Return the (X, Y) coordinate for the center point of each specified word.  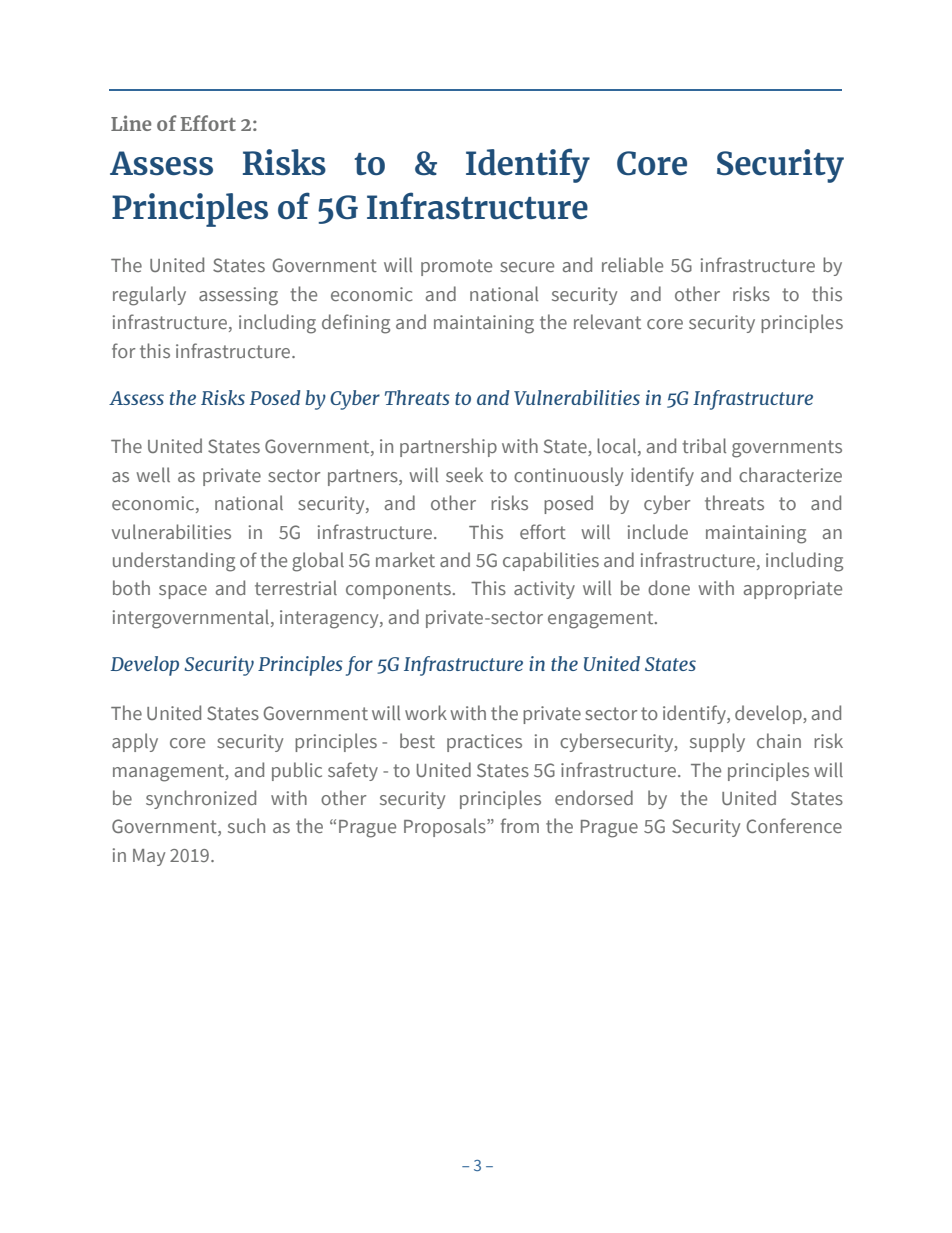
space (183, 592)
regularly (149, 296)
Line (131, 123)
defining (356, 324)
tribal (704, 445)
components (398, 590)
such (246, 825)
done (669, 587)
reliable (632, 264)
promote (456, 267)
